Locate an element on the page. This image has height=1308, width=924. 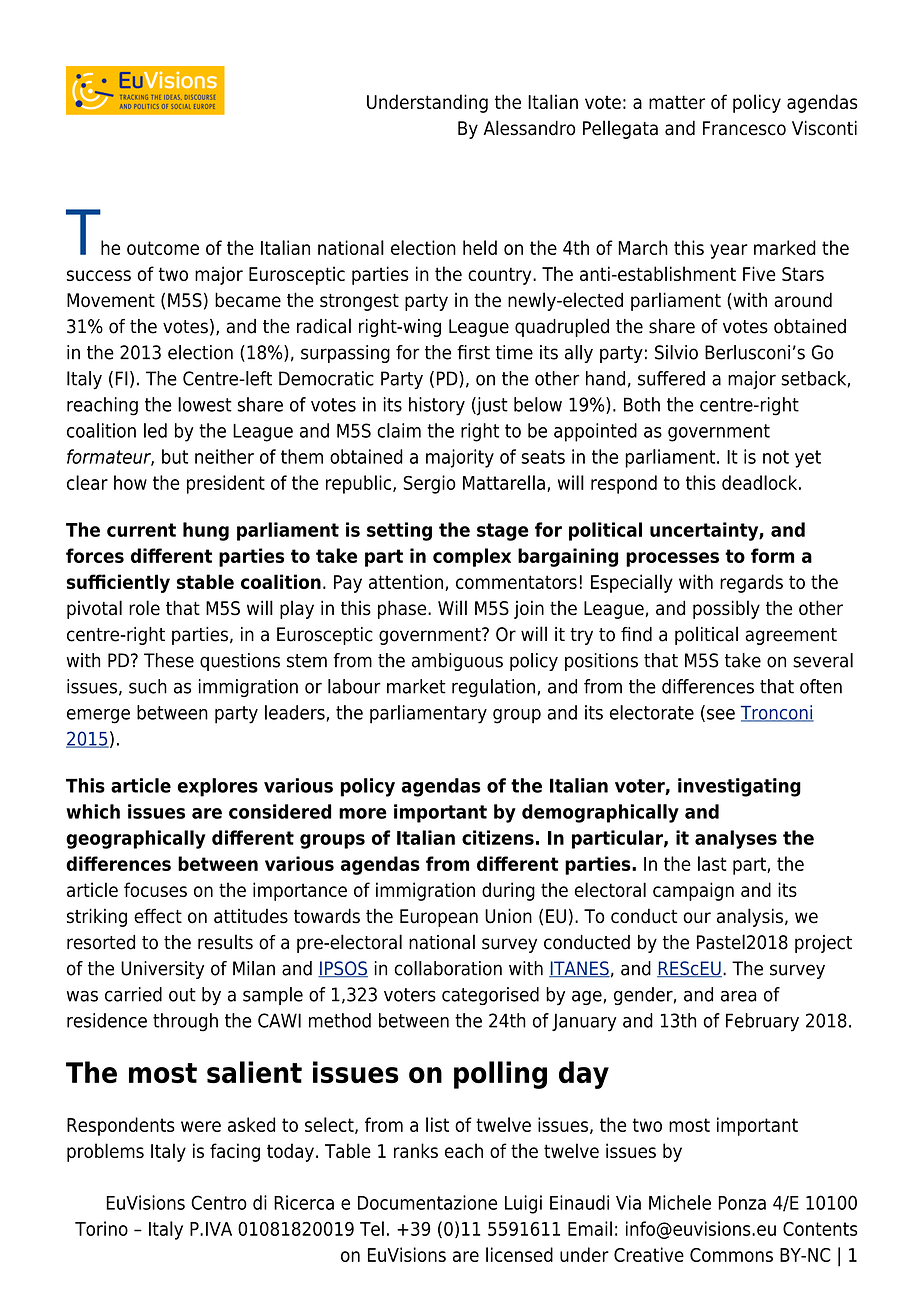
Luigi is located at coordinates (523, 1204).
